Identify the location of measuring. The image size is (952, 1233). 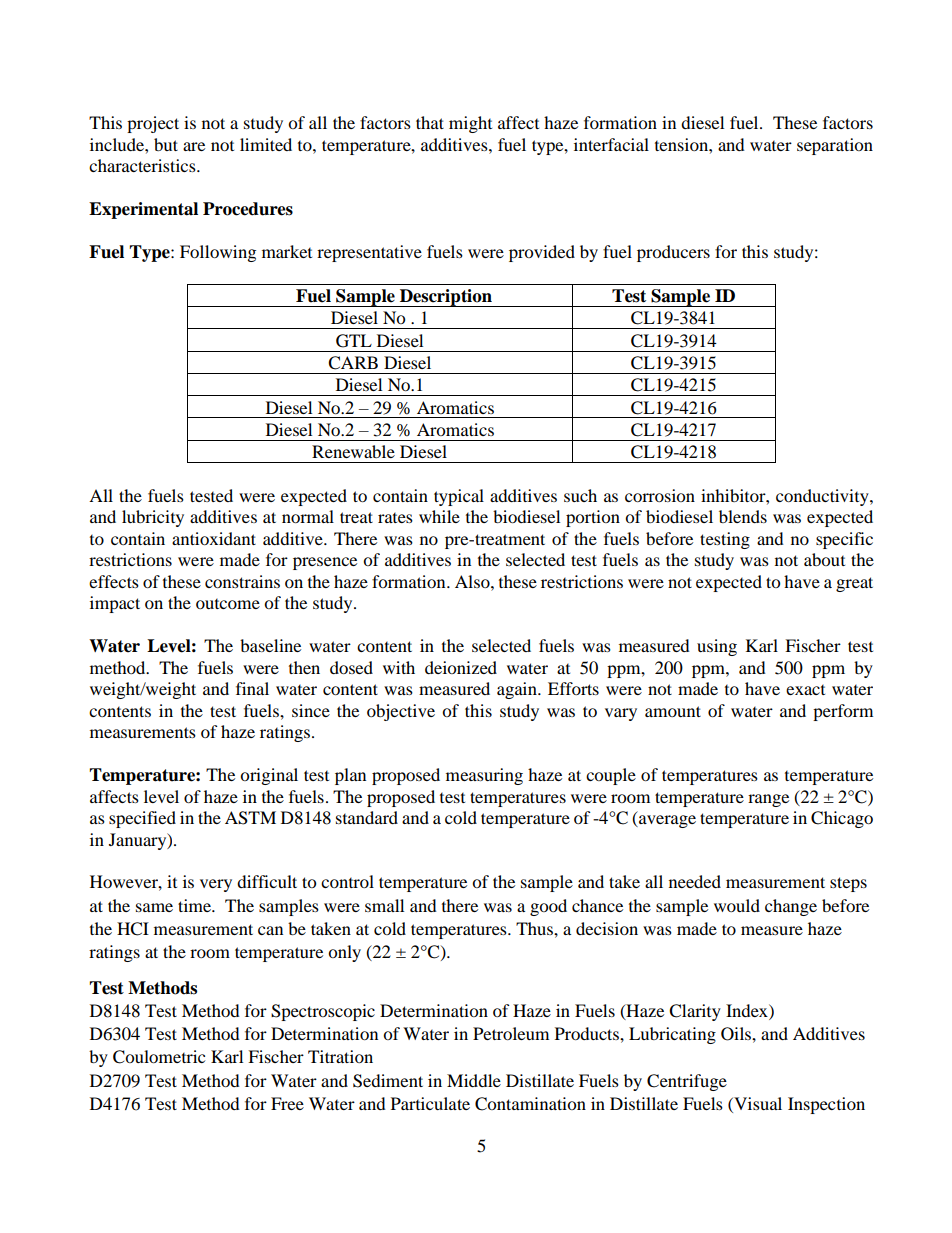
(484, 776).
